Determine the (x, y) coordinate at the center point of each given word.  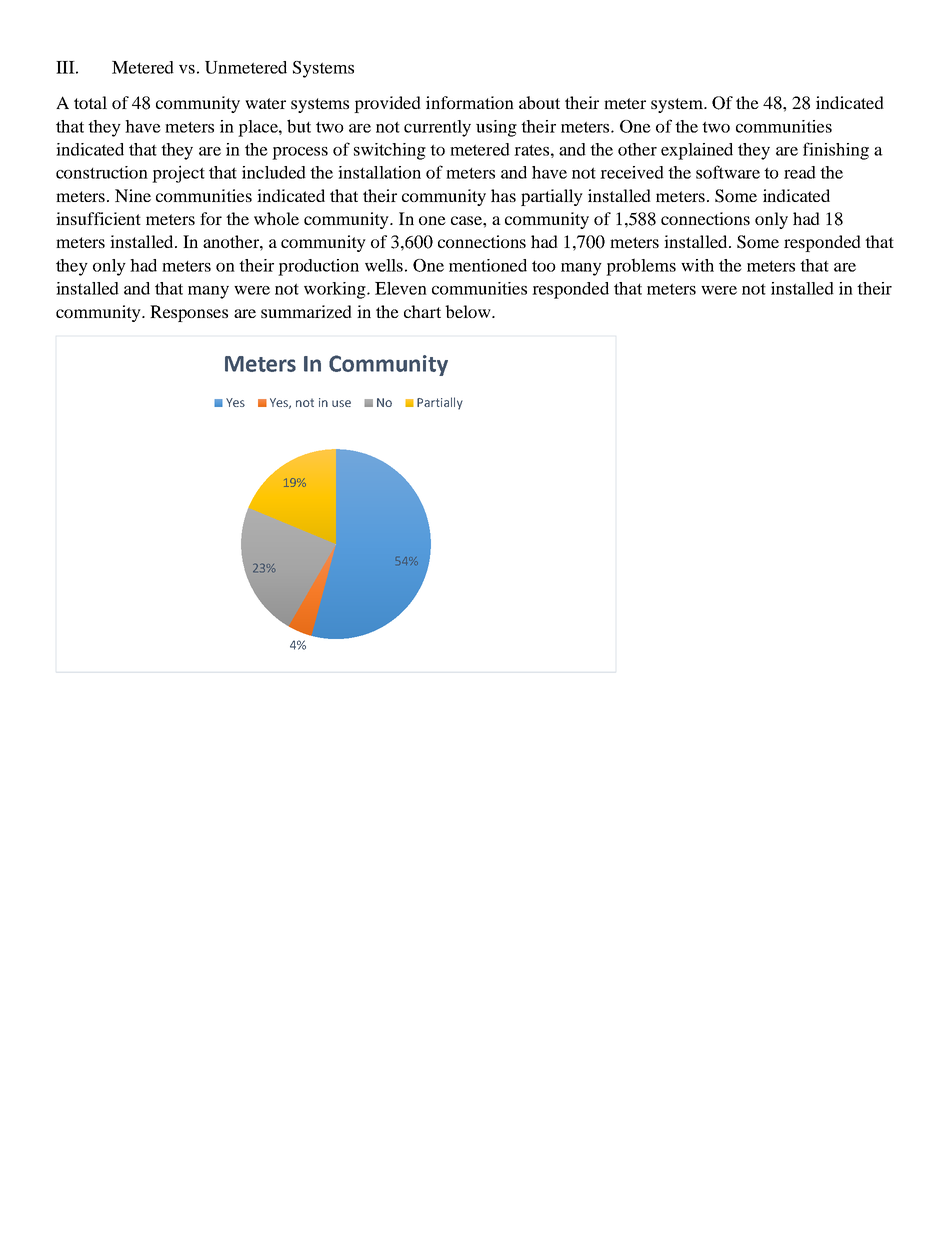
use (341, 403)
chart (422, 311)
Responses (189, 313)
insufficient (98, 218)
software (728, 172)
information (470, 102)
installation (379, 172)
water (265, 103)
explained (697, 151)
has (503, 195)
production (318, 267)
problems (641, 267)
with (697, 265)
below (469, 311)
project (178, 174)
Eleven (401, 288)
